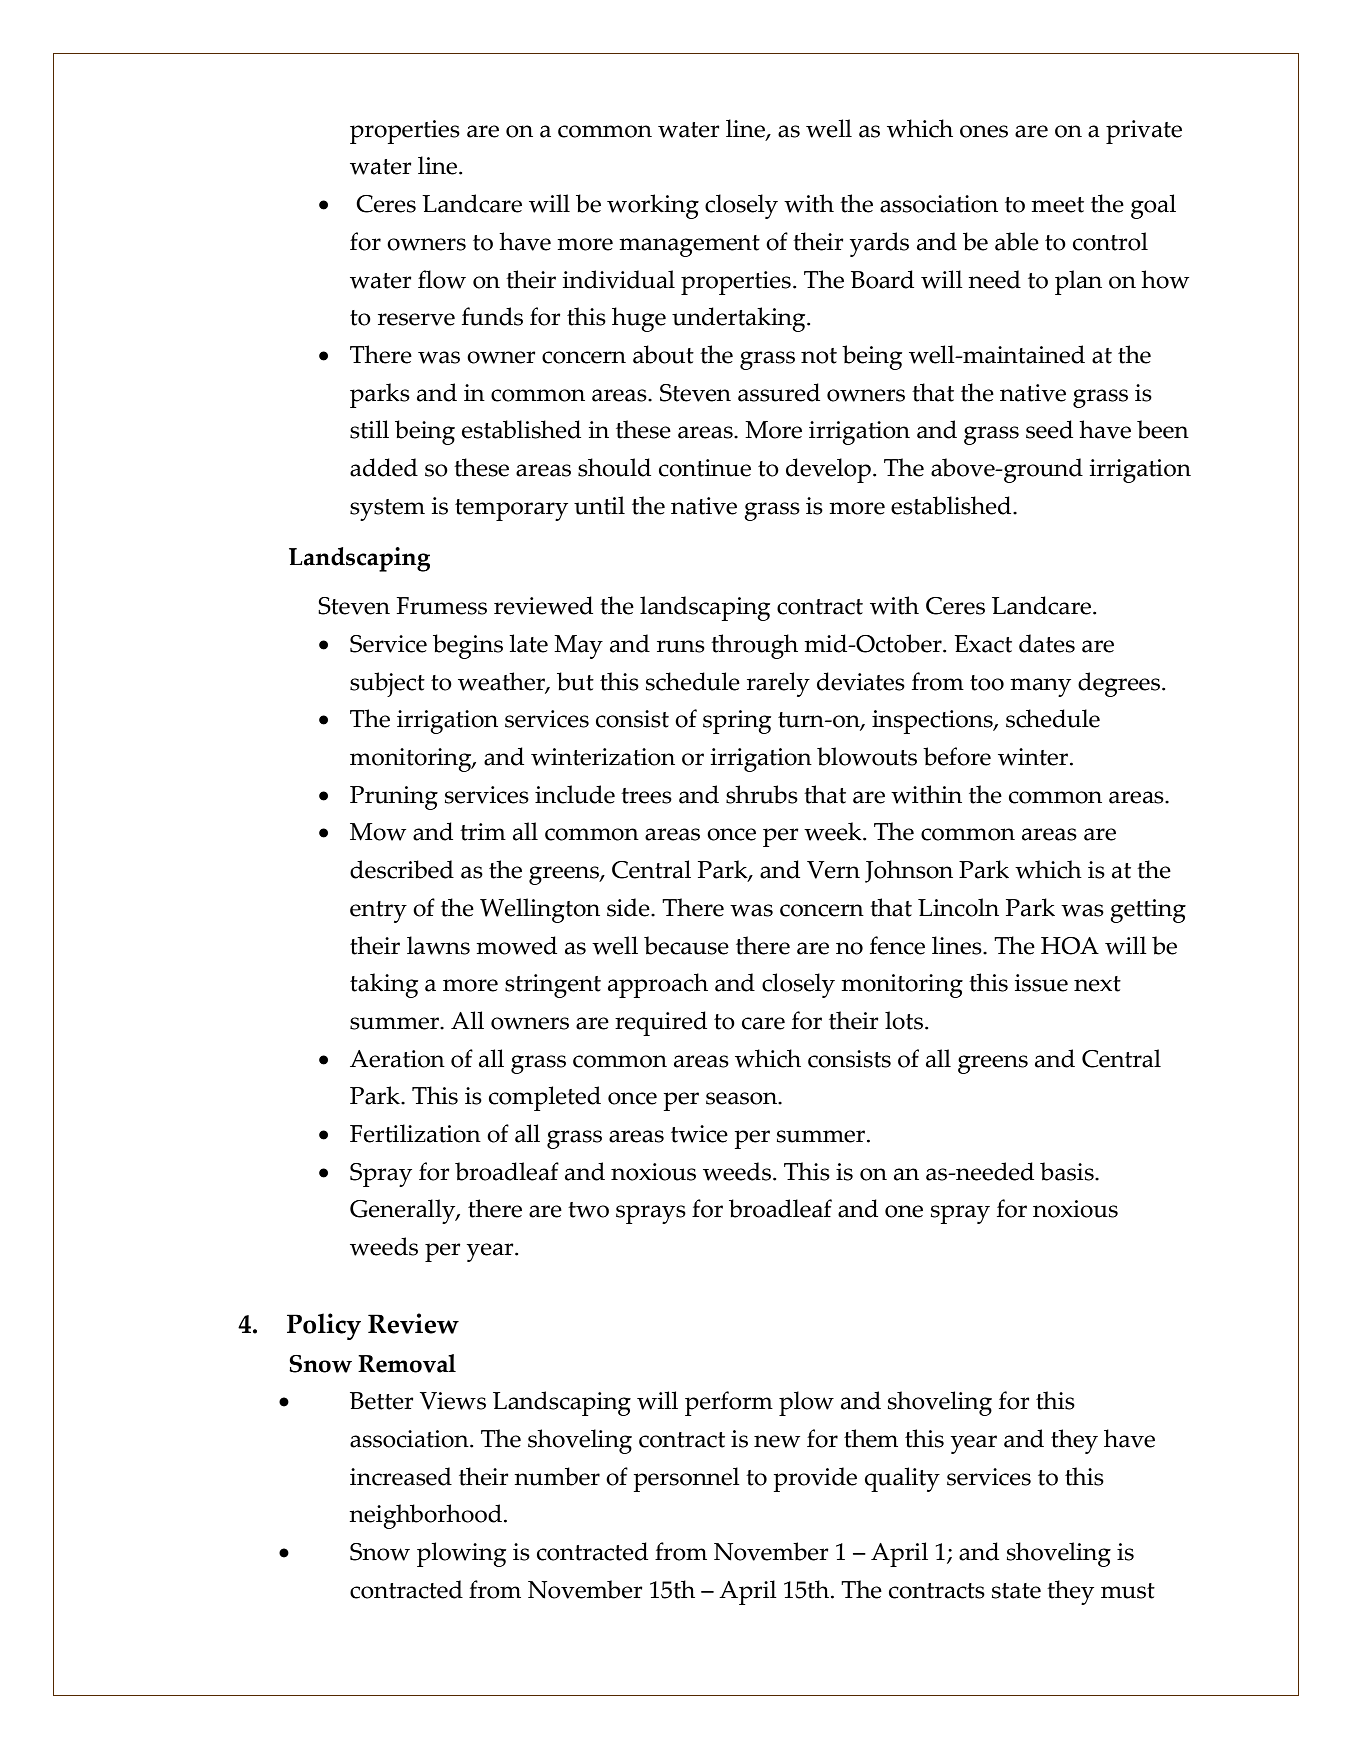 This page has height=1749, width=1352. What do you see at coordinates (397, 1059) in the page?
I see `Aeration` at bounding box center [397, 1059].
